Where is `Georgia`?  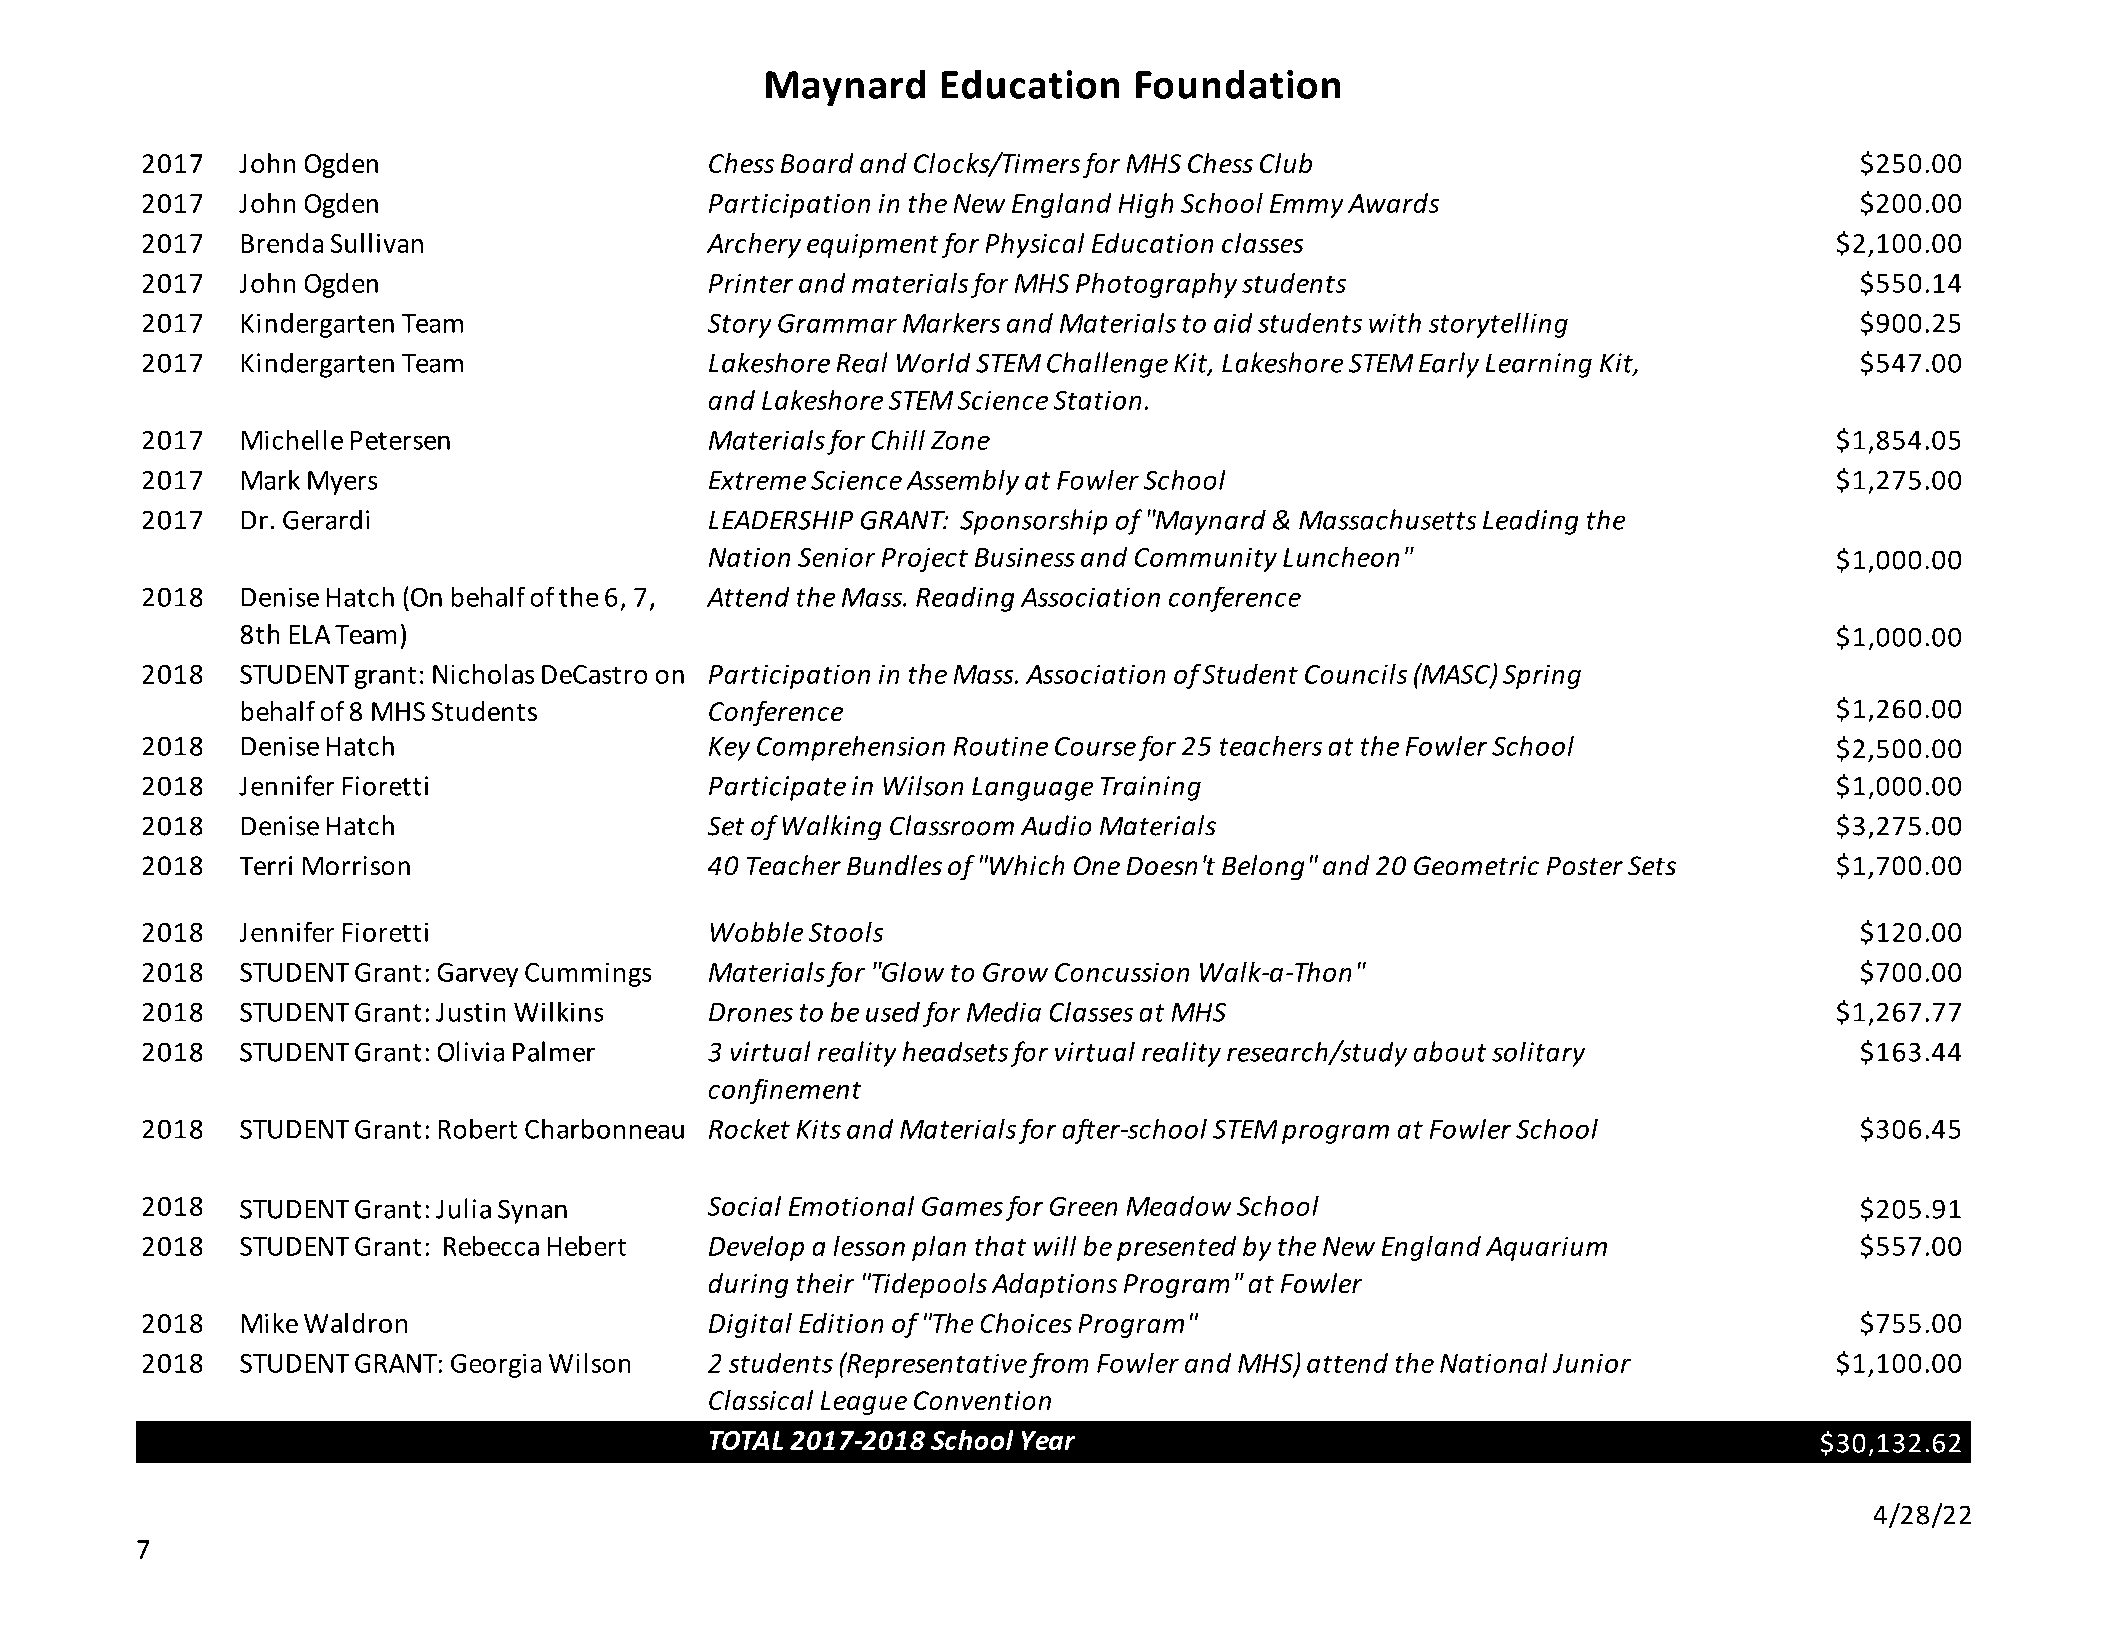
Georgia is located at coordinates (496, 1365).
